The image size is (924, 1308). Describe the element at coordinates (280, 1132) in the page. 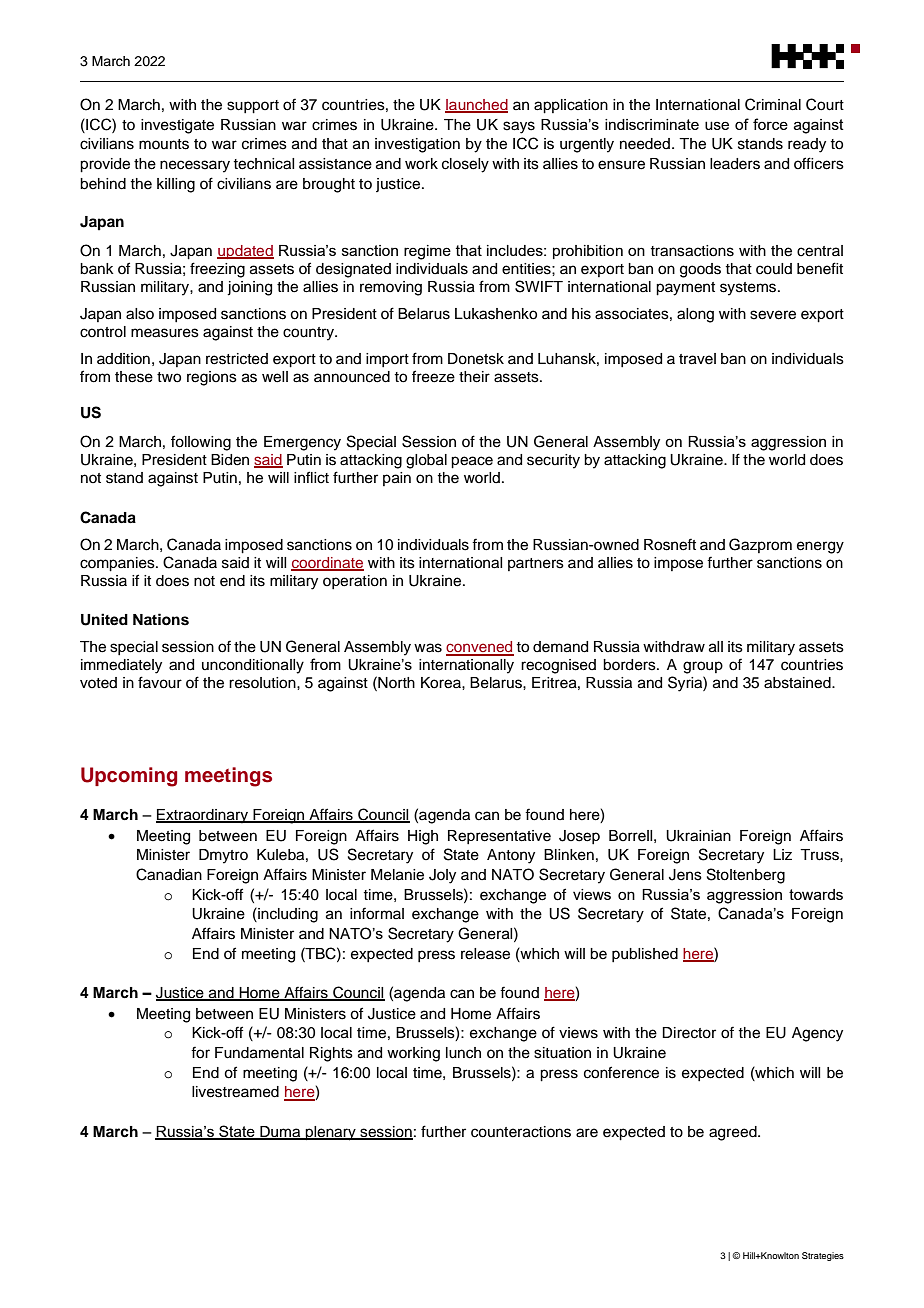

I see `Duma` at that location.
